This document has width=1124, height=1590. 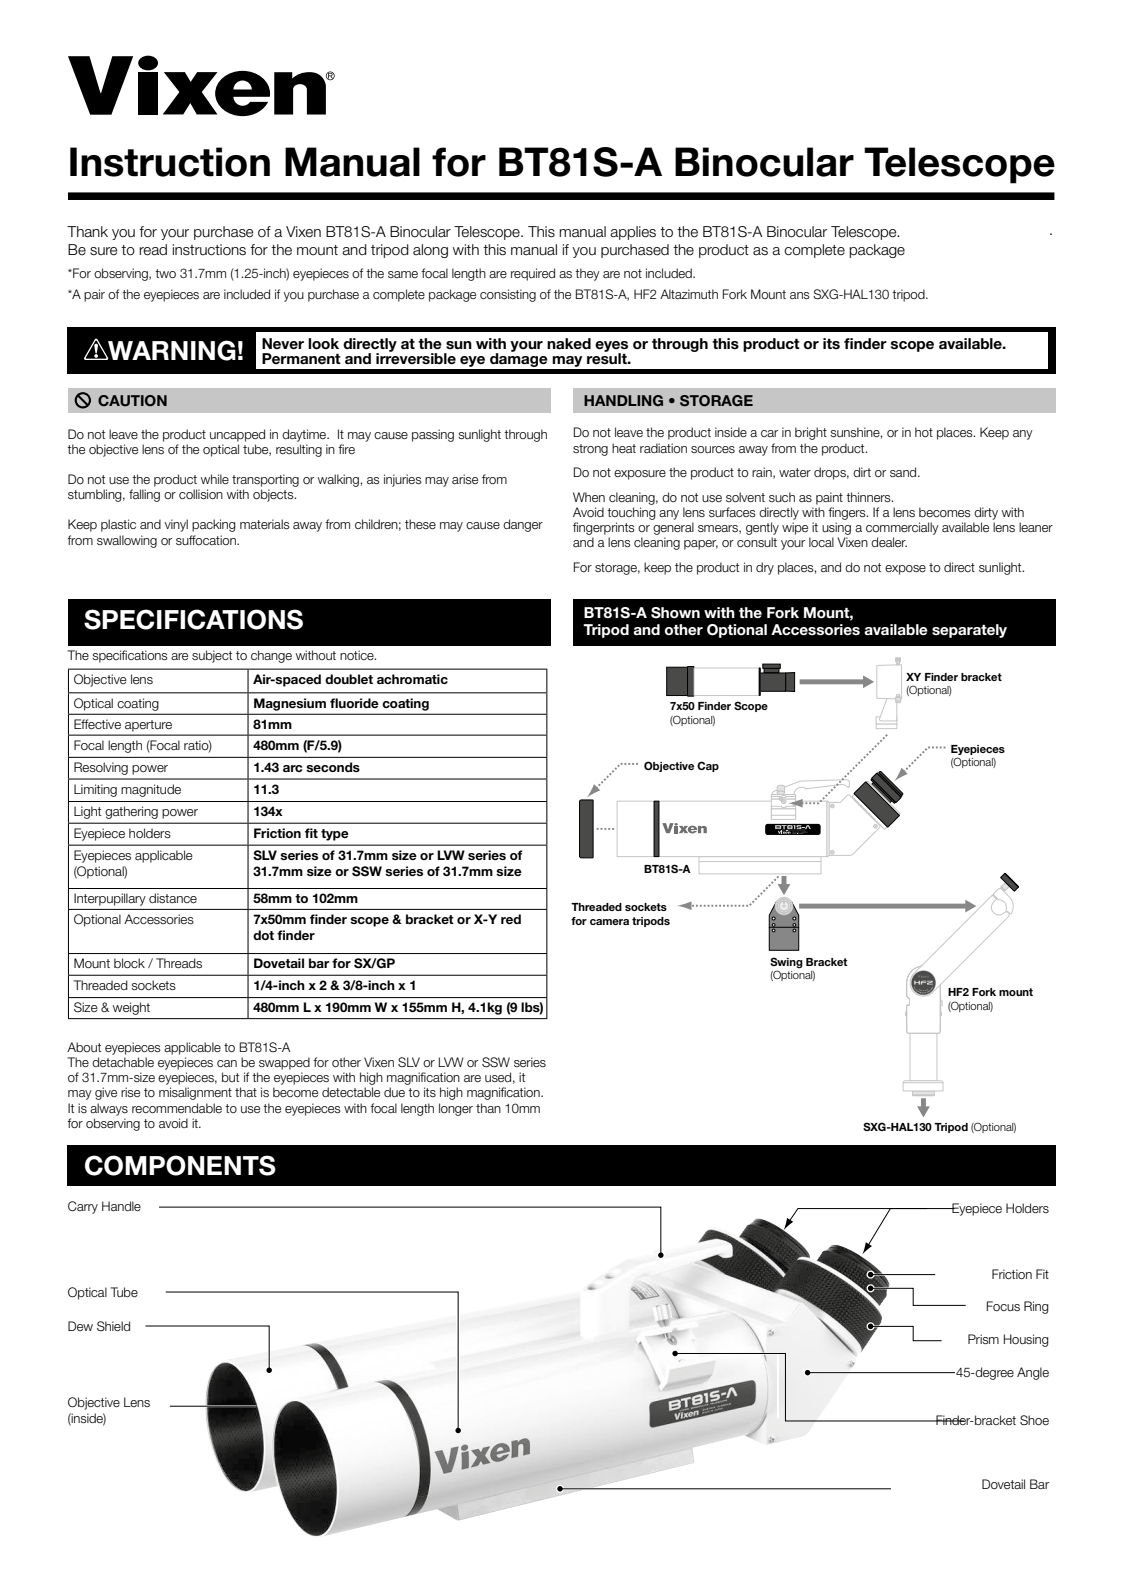 What do you see at coordinates (786, 963) in the document?
I see `Swing` at bounding box center [786, 963].
